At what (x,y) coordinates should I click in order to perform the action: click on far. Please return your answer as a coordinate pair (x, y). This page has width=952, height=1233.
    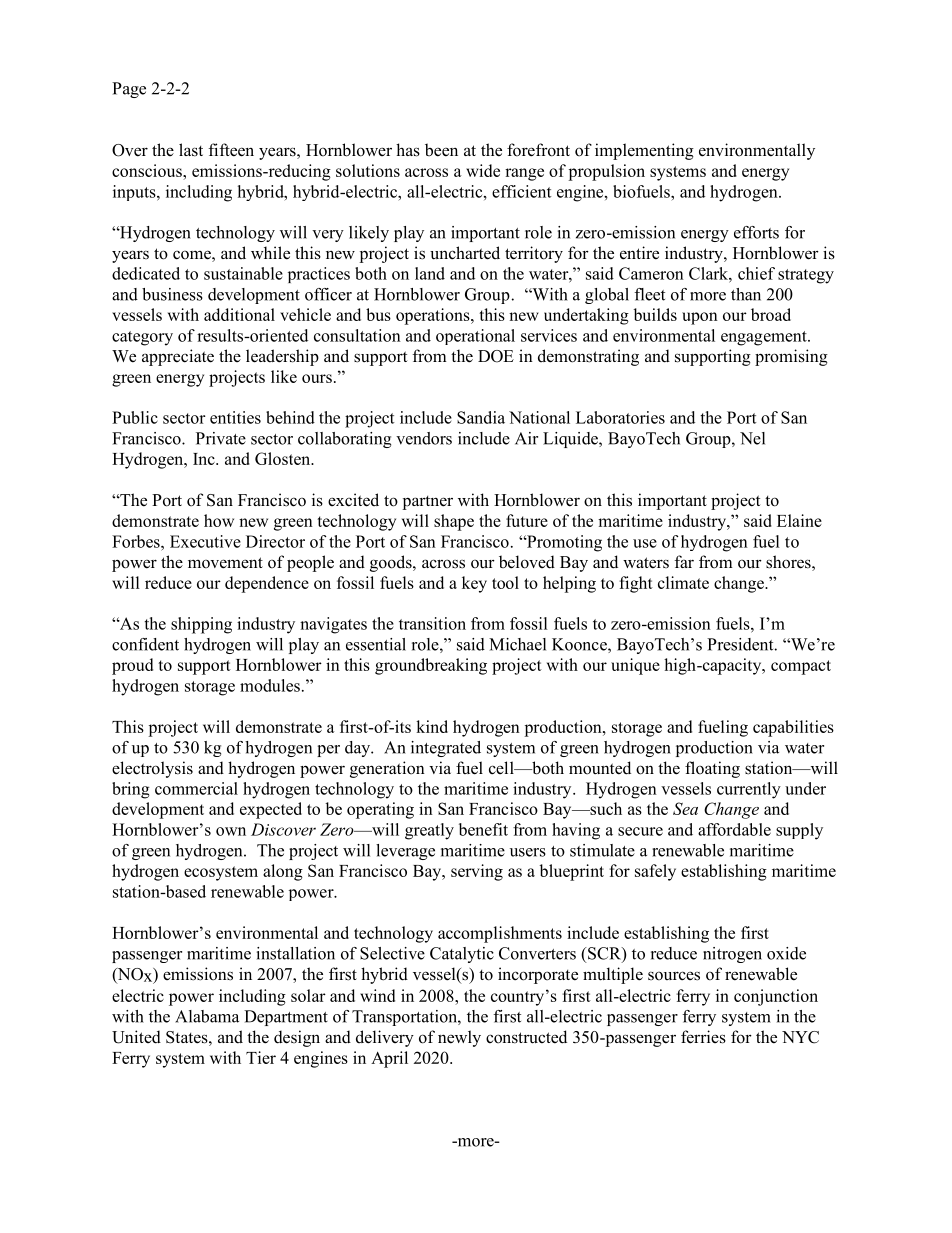
    Looking at the image, I should click on (684, 561).
